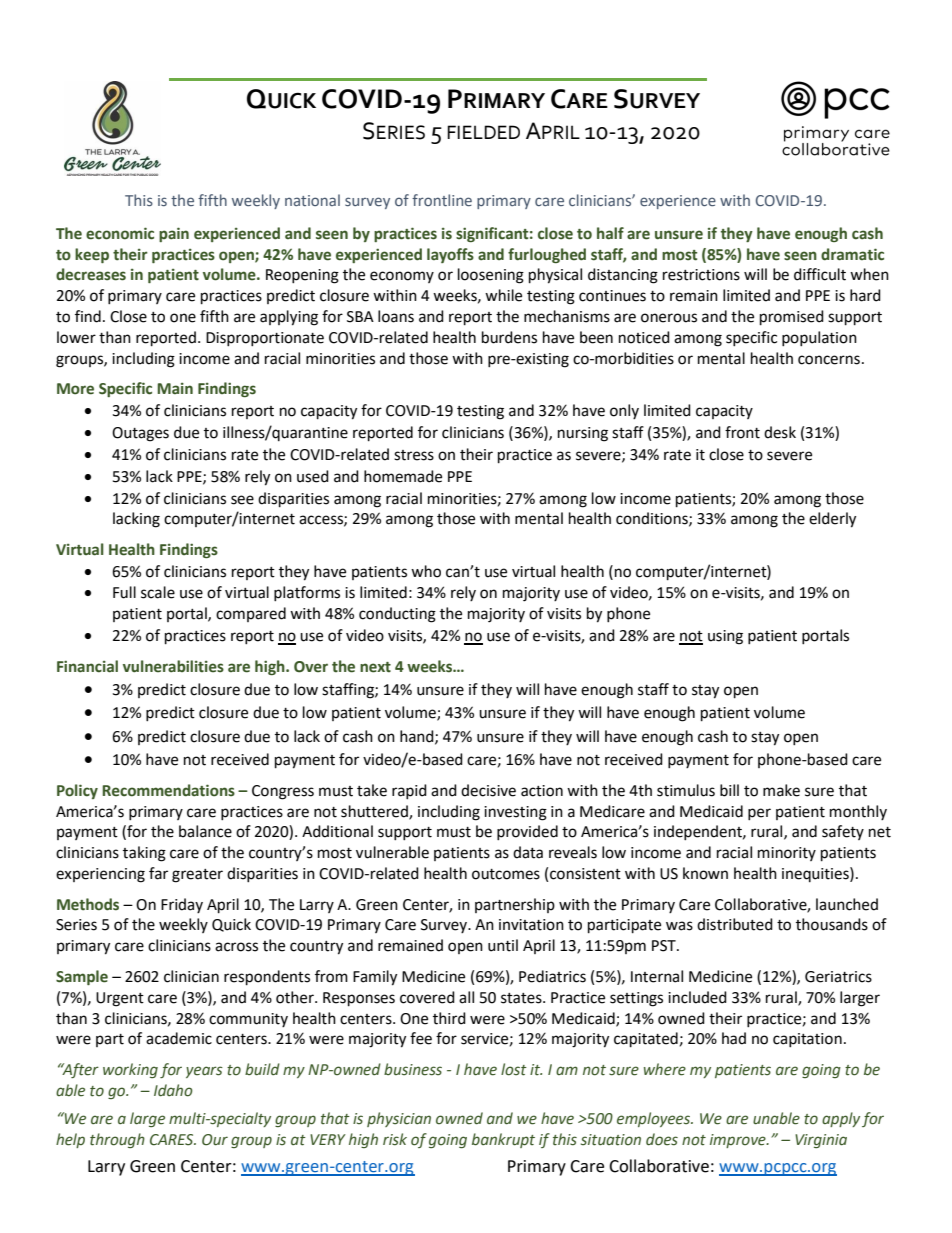  Describe the element at coordinates (397, 615) in the screenshot. I see `conducting` at that location.
